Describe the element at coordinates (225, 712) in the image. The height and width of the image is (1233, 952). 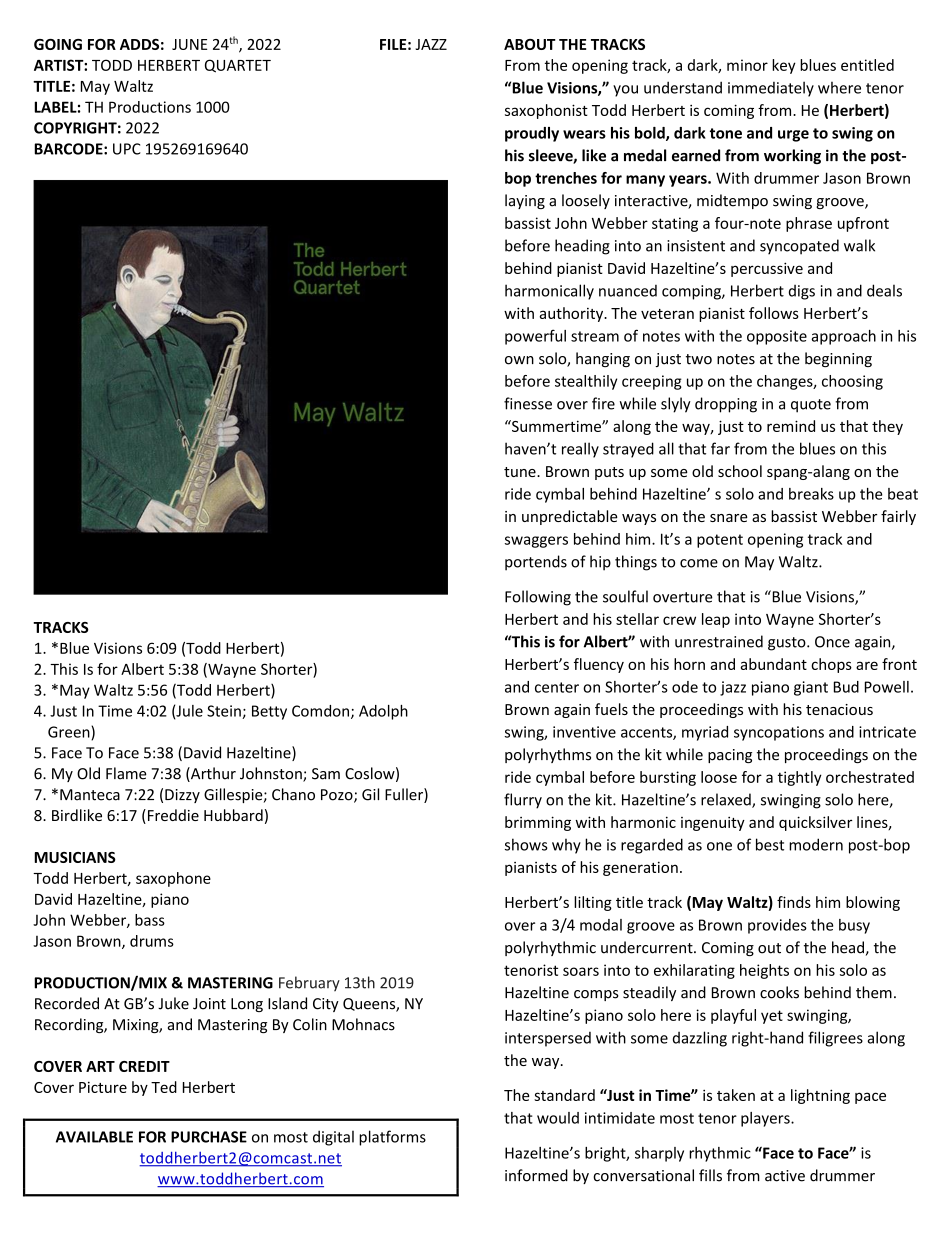
I see `Stein` at that location.
